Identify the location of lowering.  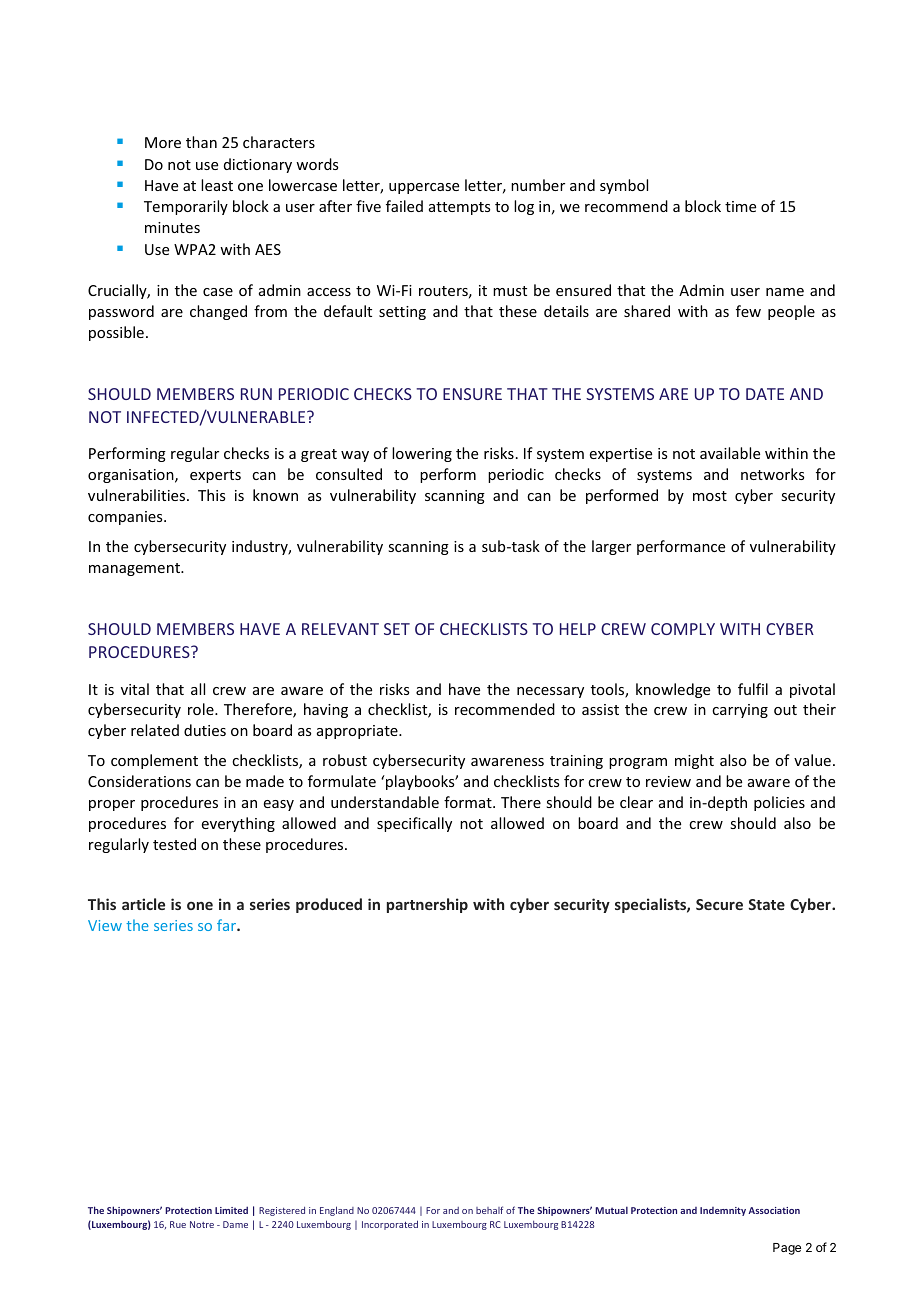
(422, 454).
